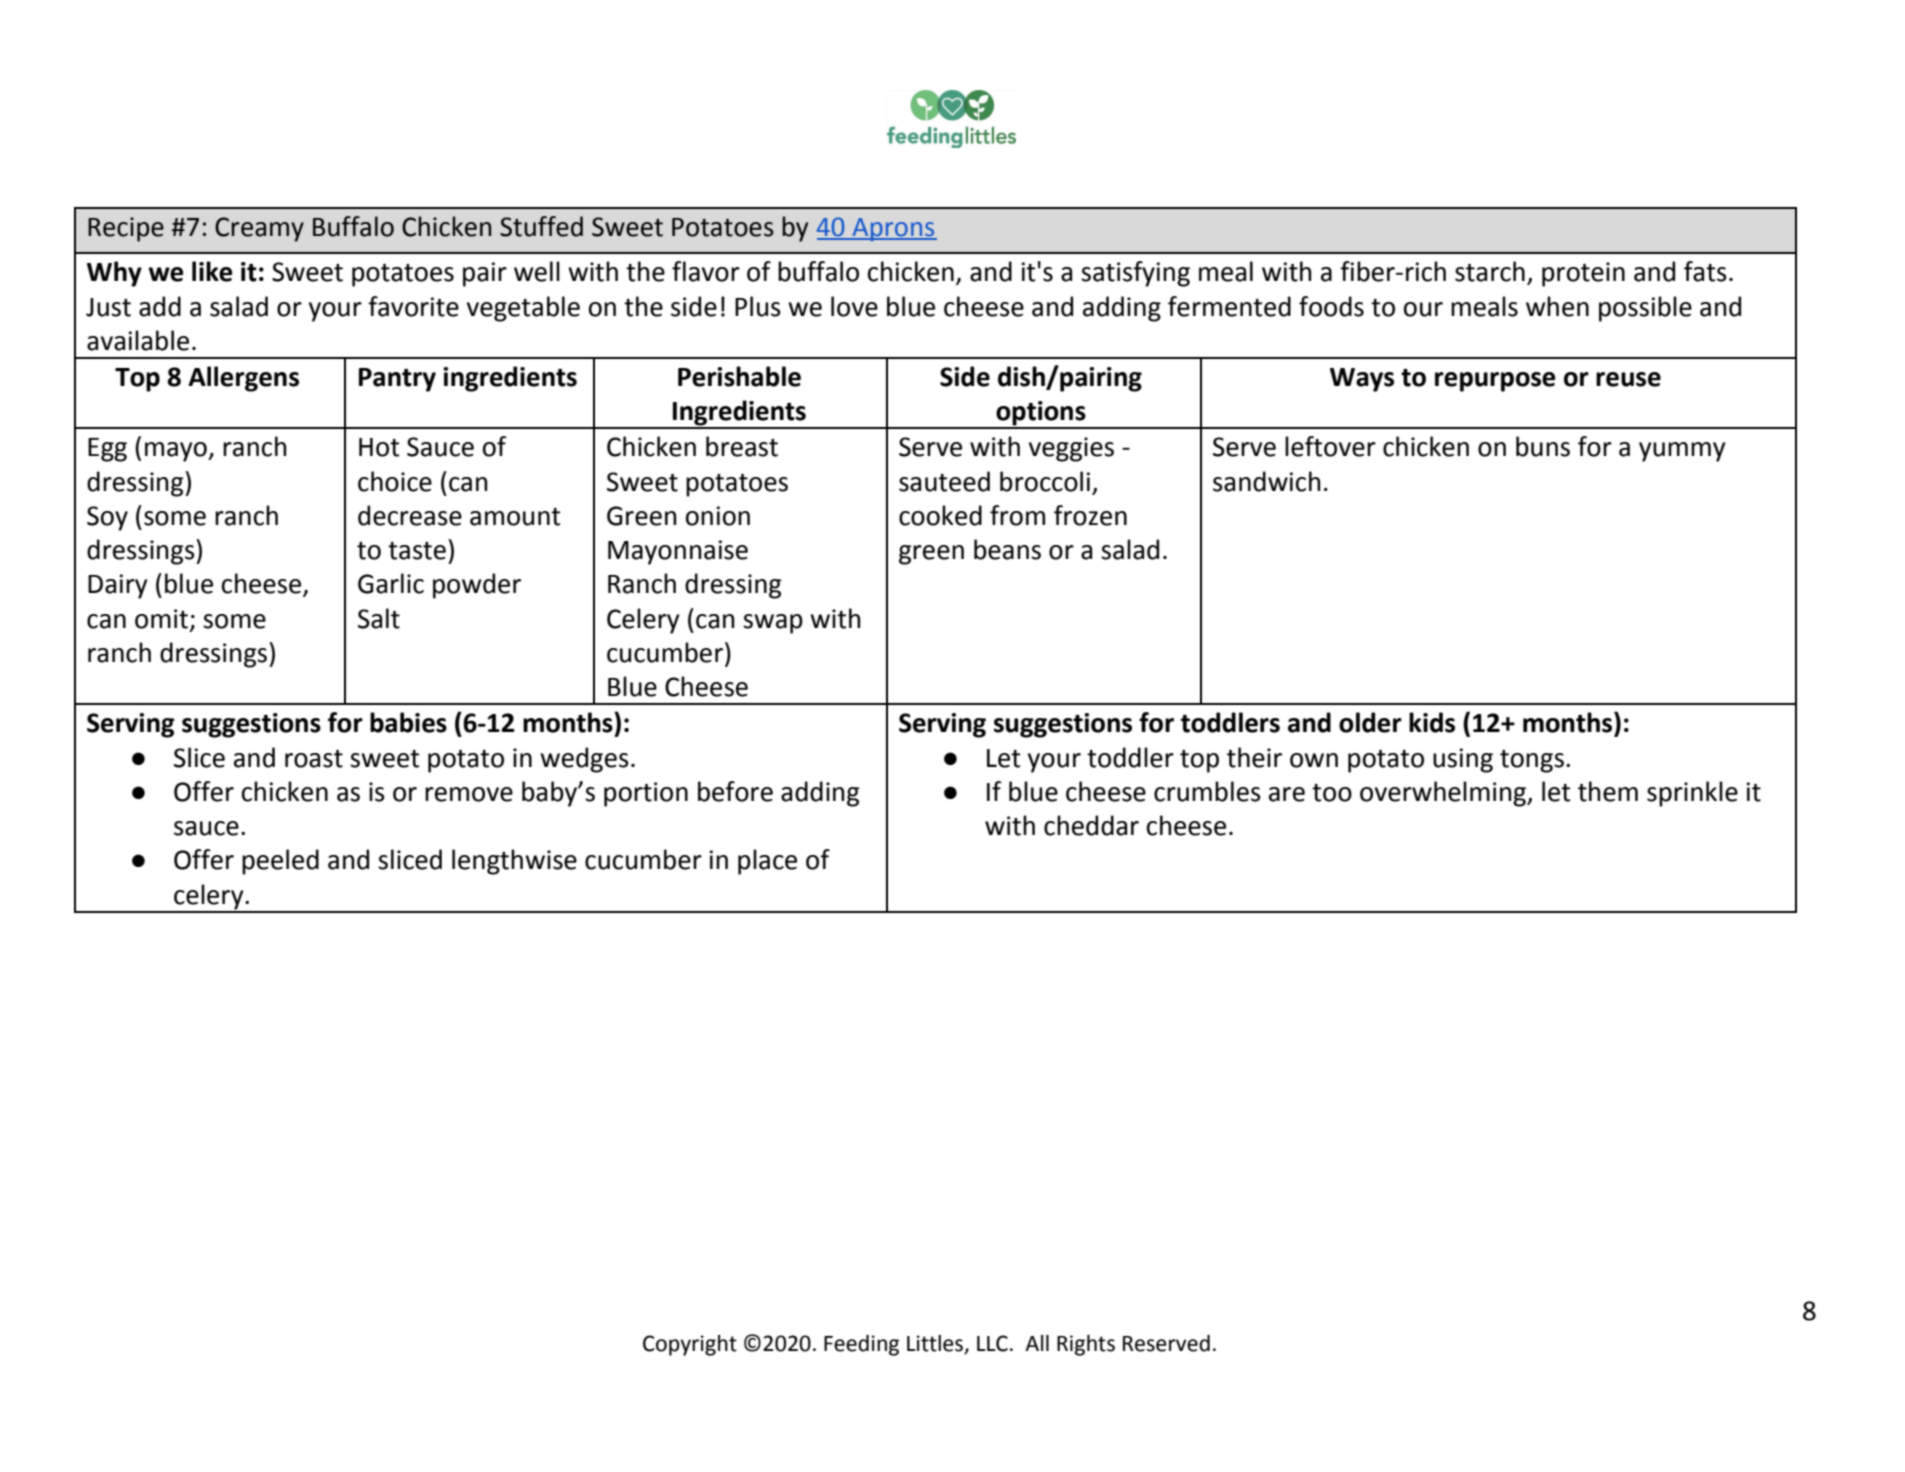 Image resolution: width=1905 pixels, height=1472 pixels. Describe the element at coordinates (1543, 446) in the image. I see `buns` at that location.
